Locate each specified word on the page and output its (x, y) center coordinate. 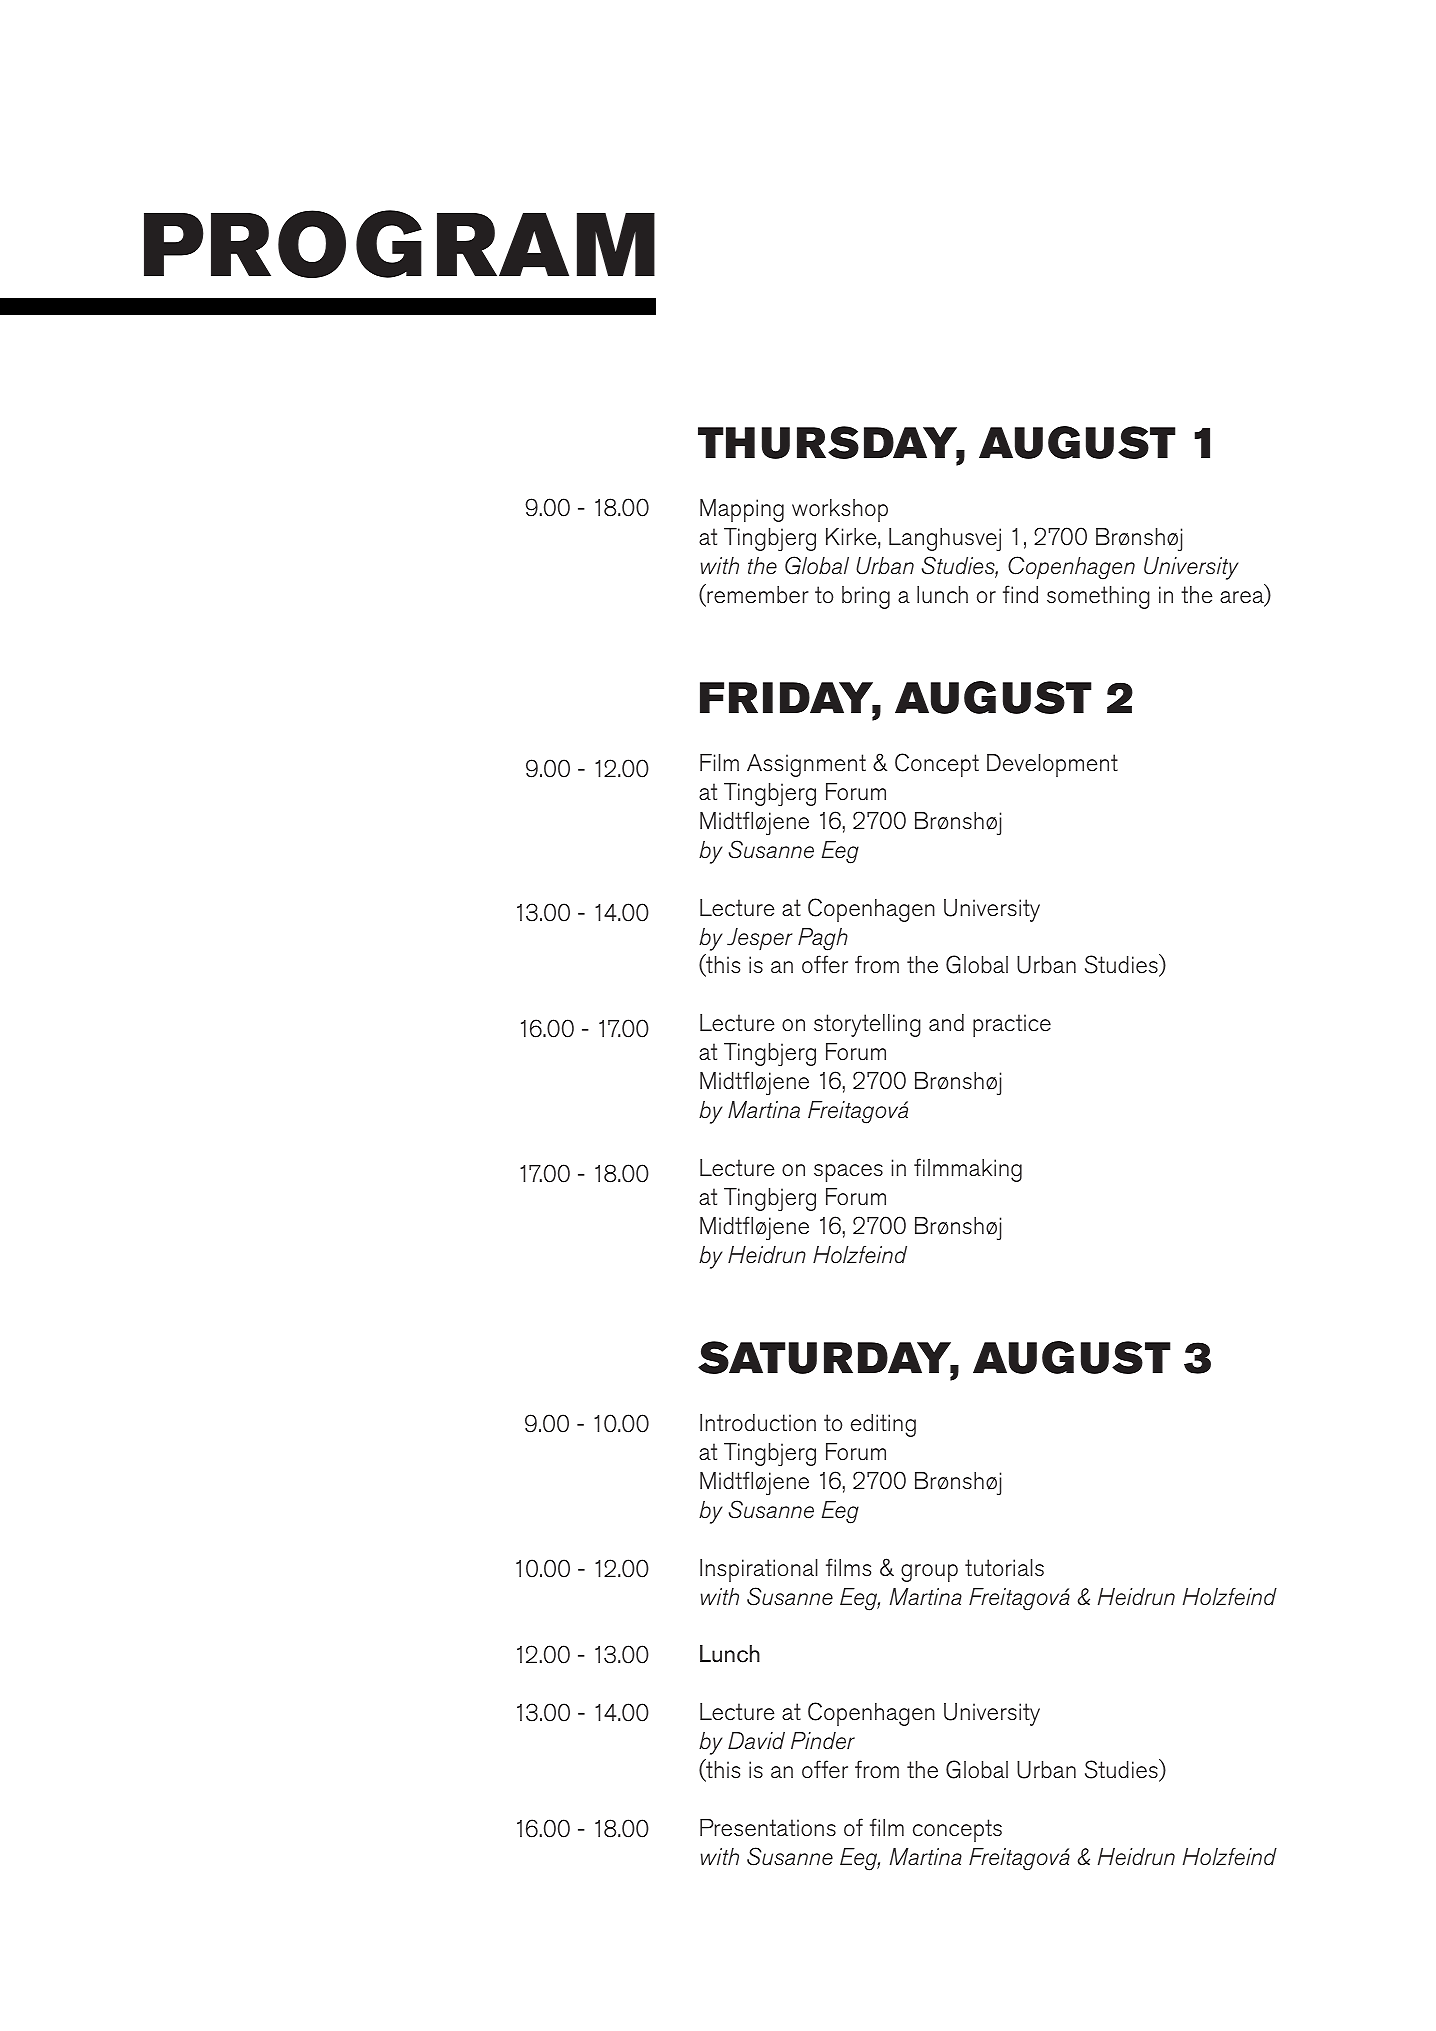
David (756, 1740)
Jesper (760, 939)
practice (1012, 1025)
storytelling (867, 1025)
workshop (840, 510)
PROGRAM (399, 244)
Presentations (768, 1828)
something (1098, 597)
